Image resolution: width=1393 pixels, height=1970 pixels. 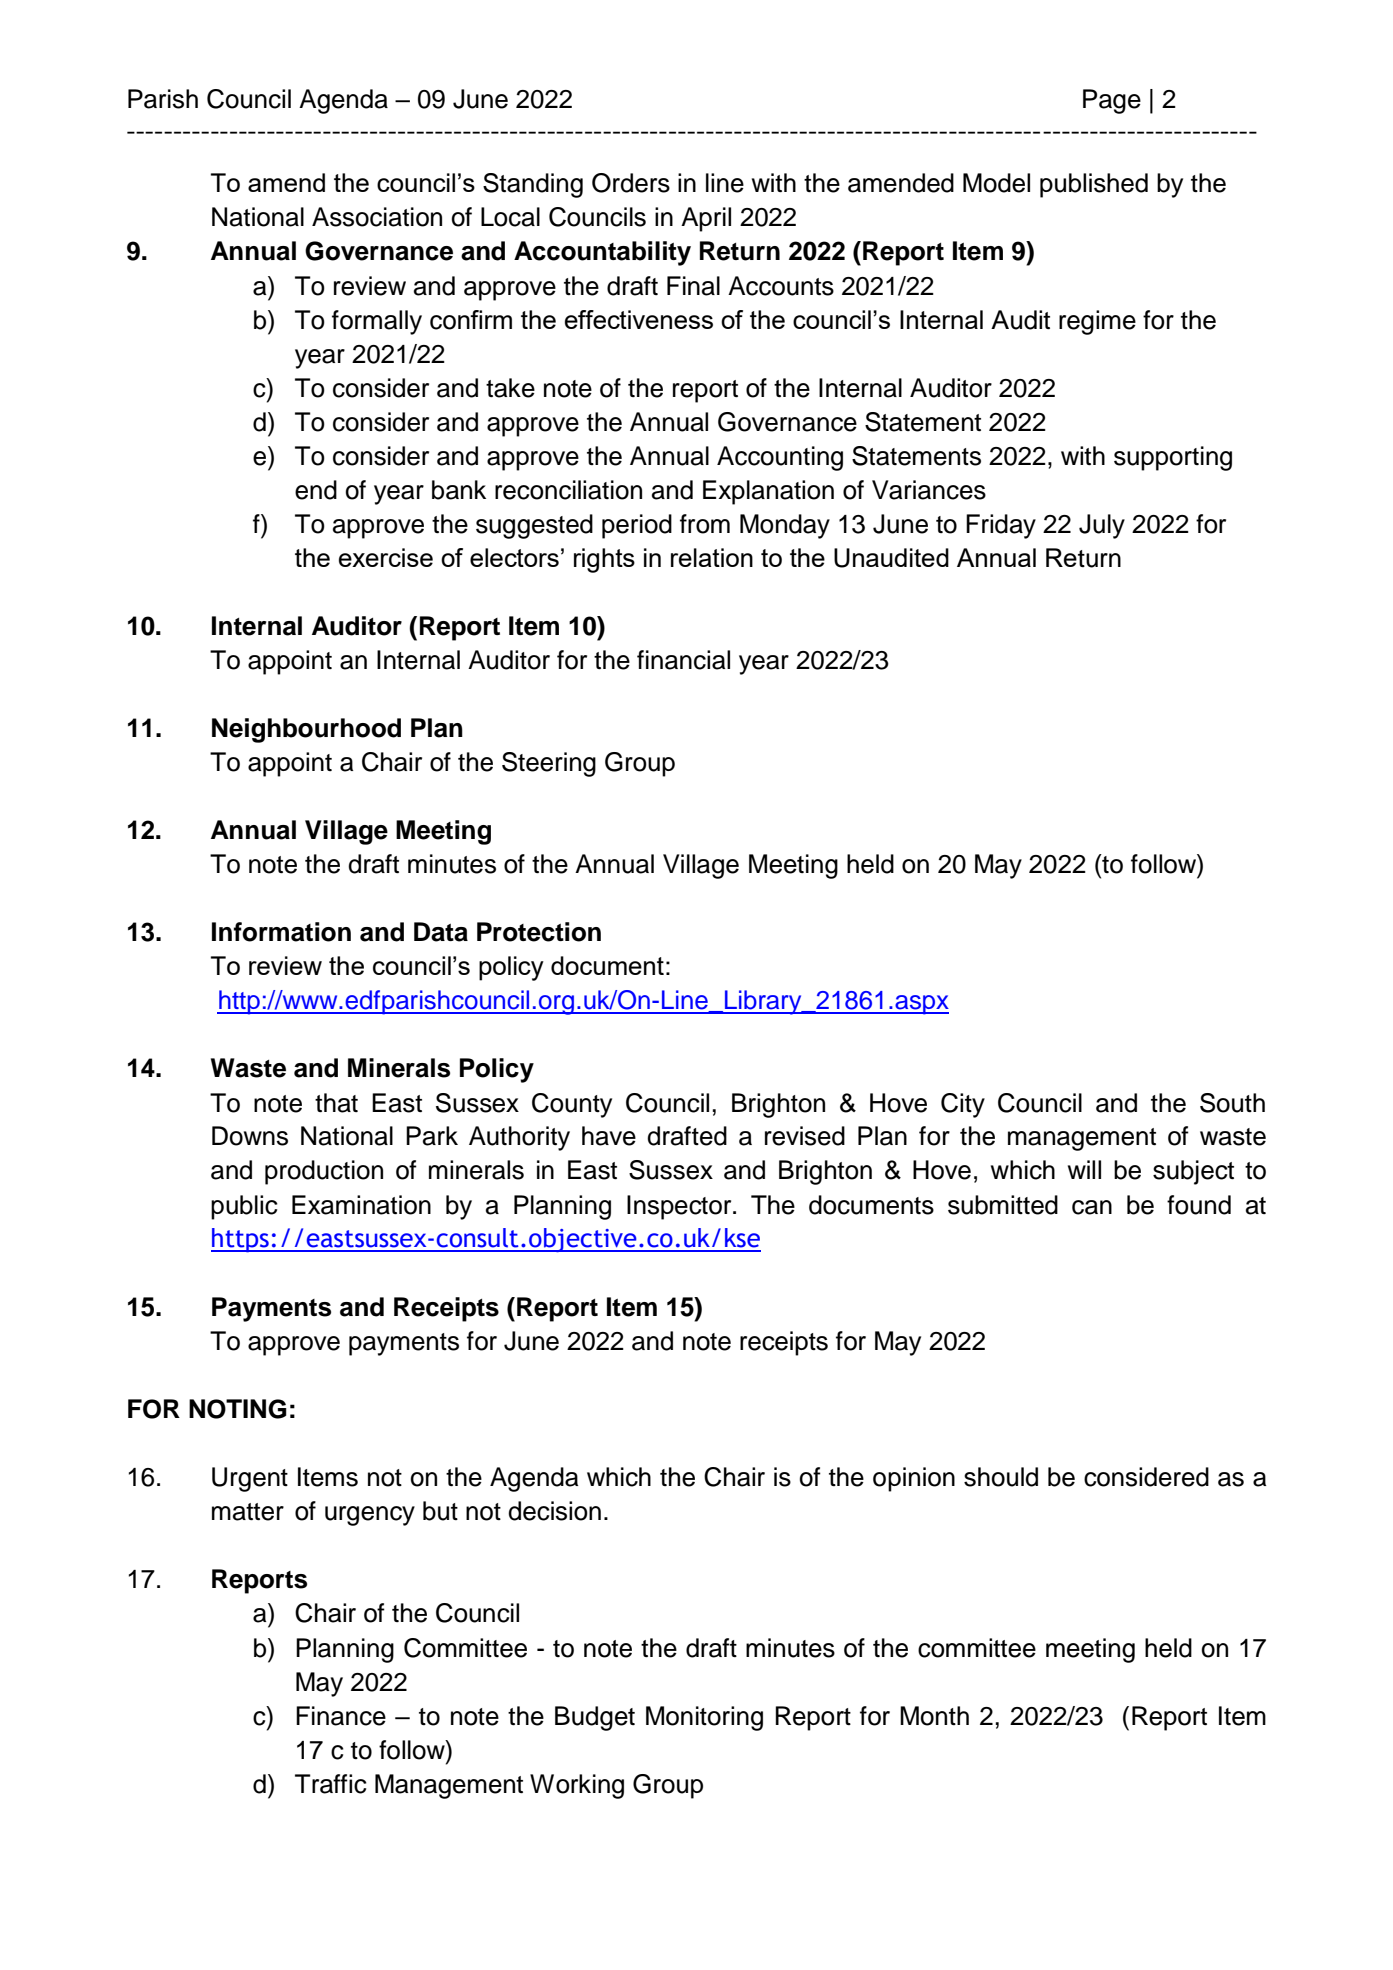 What do you see at coordinates (934, 1716) in the screenshot?
I see `Month` at bounding box center [934, 1716].
